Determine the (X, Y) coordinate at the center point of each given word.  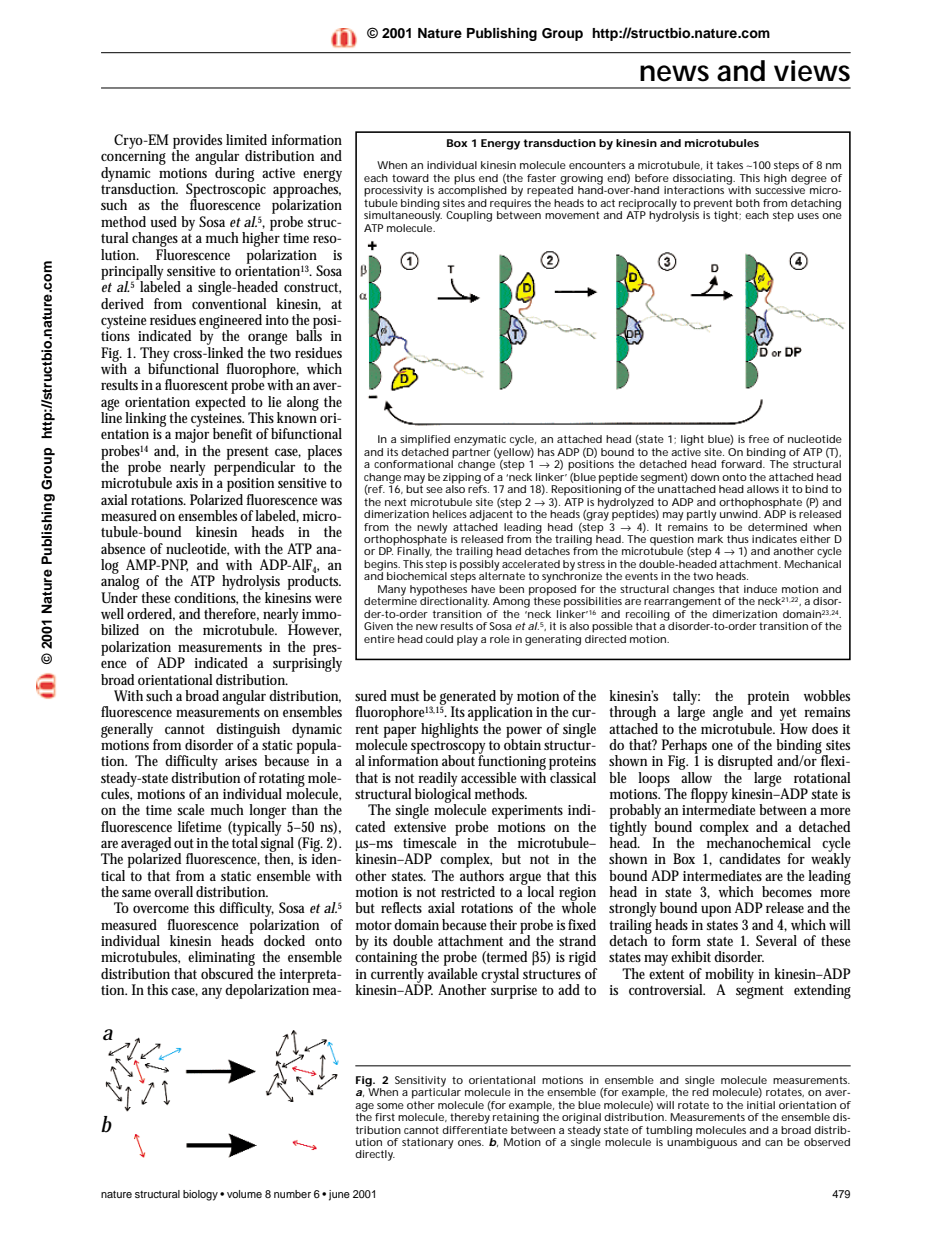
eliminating (221, 960)
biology (200, 1195)
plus (464, 179)
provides (199, 142)
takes (730, 165)
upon (716, 911)
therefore (231, 614)
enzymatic (480, 440)
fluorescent (196, 384)
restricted (468, 891)
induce (760, 589)
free (758, 439)
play (467, 640)
